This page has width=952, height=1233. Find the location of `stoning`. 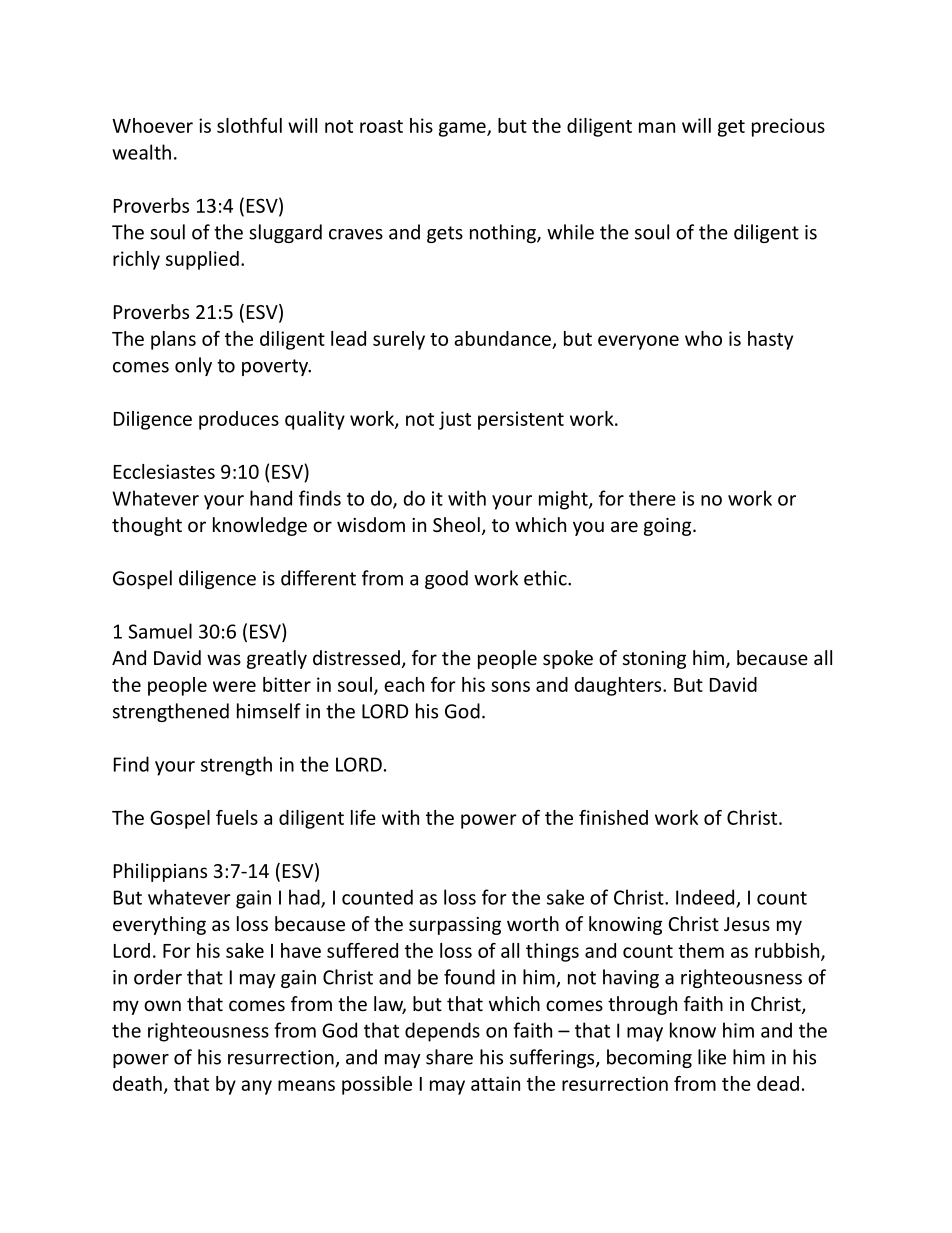

stoning is located at coordinates (654, 660).
